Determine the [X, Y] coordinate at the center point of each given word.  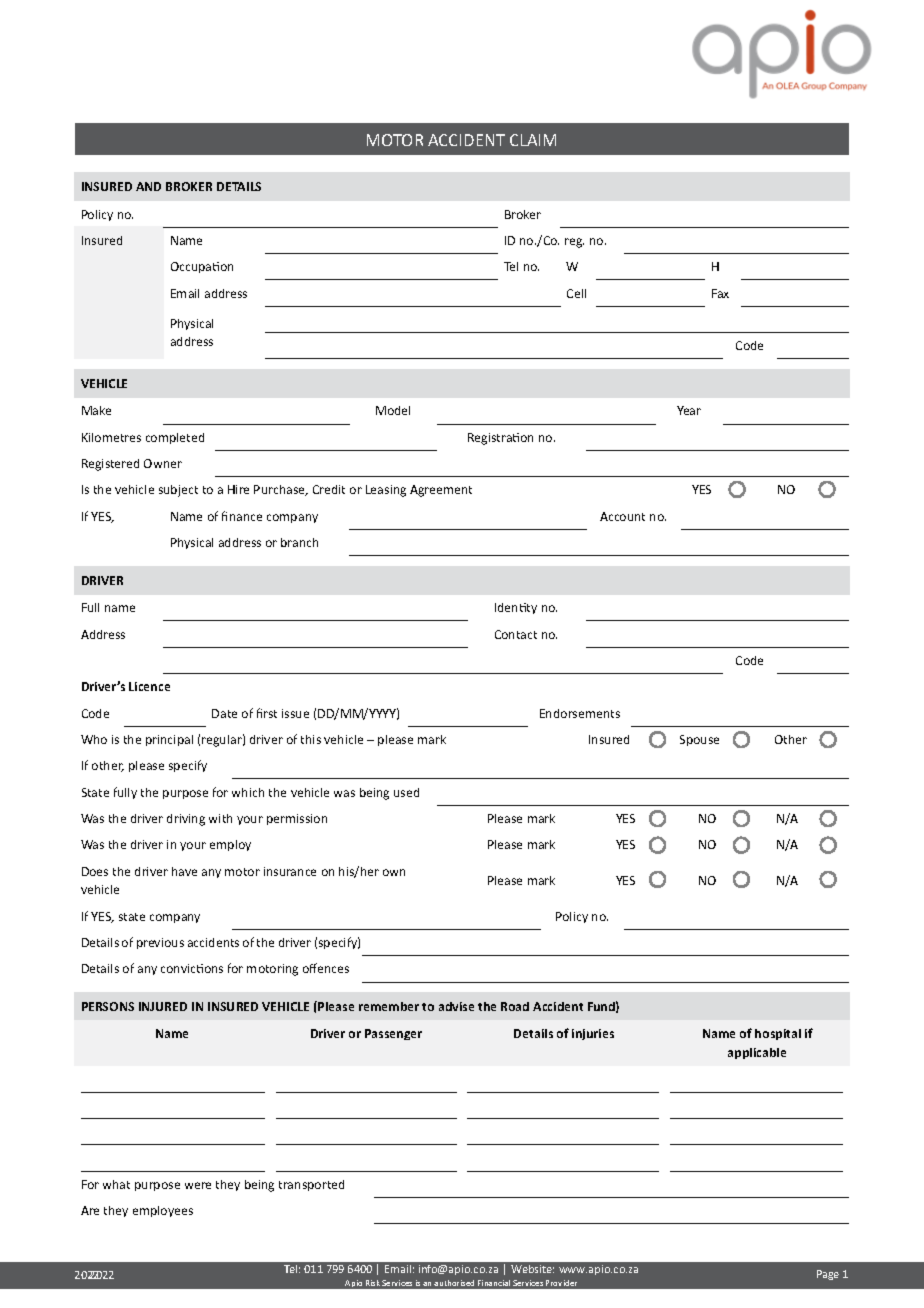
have [184, 871]
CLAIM [533, 140]
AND [148, 186]
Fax [720, 293]
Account [622, 516]
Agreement [441, 491]
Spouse [699, 740]
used [406, 792]
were [198, 1185]
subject [178, 491]
